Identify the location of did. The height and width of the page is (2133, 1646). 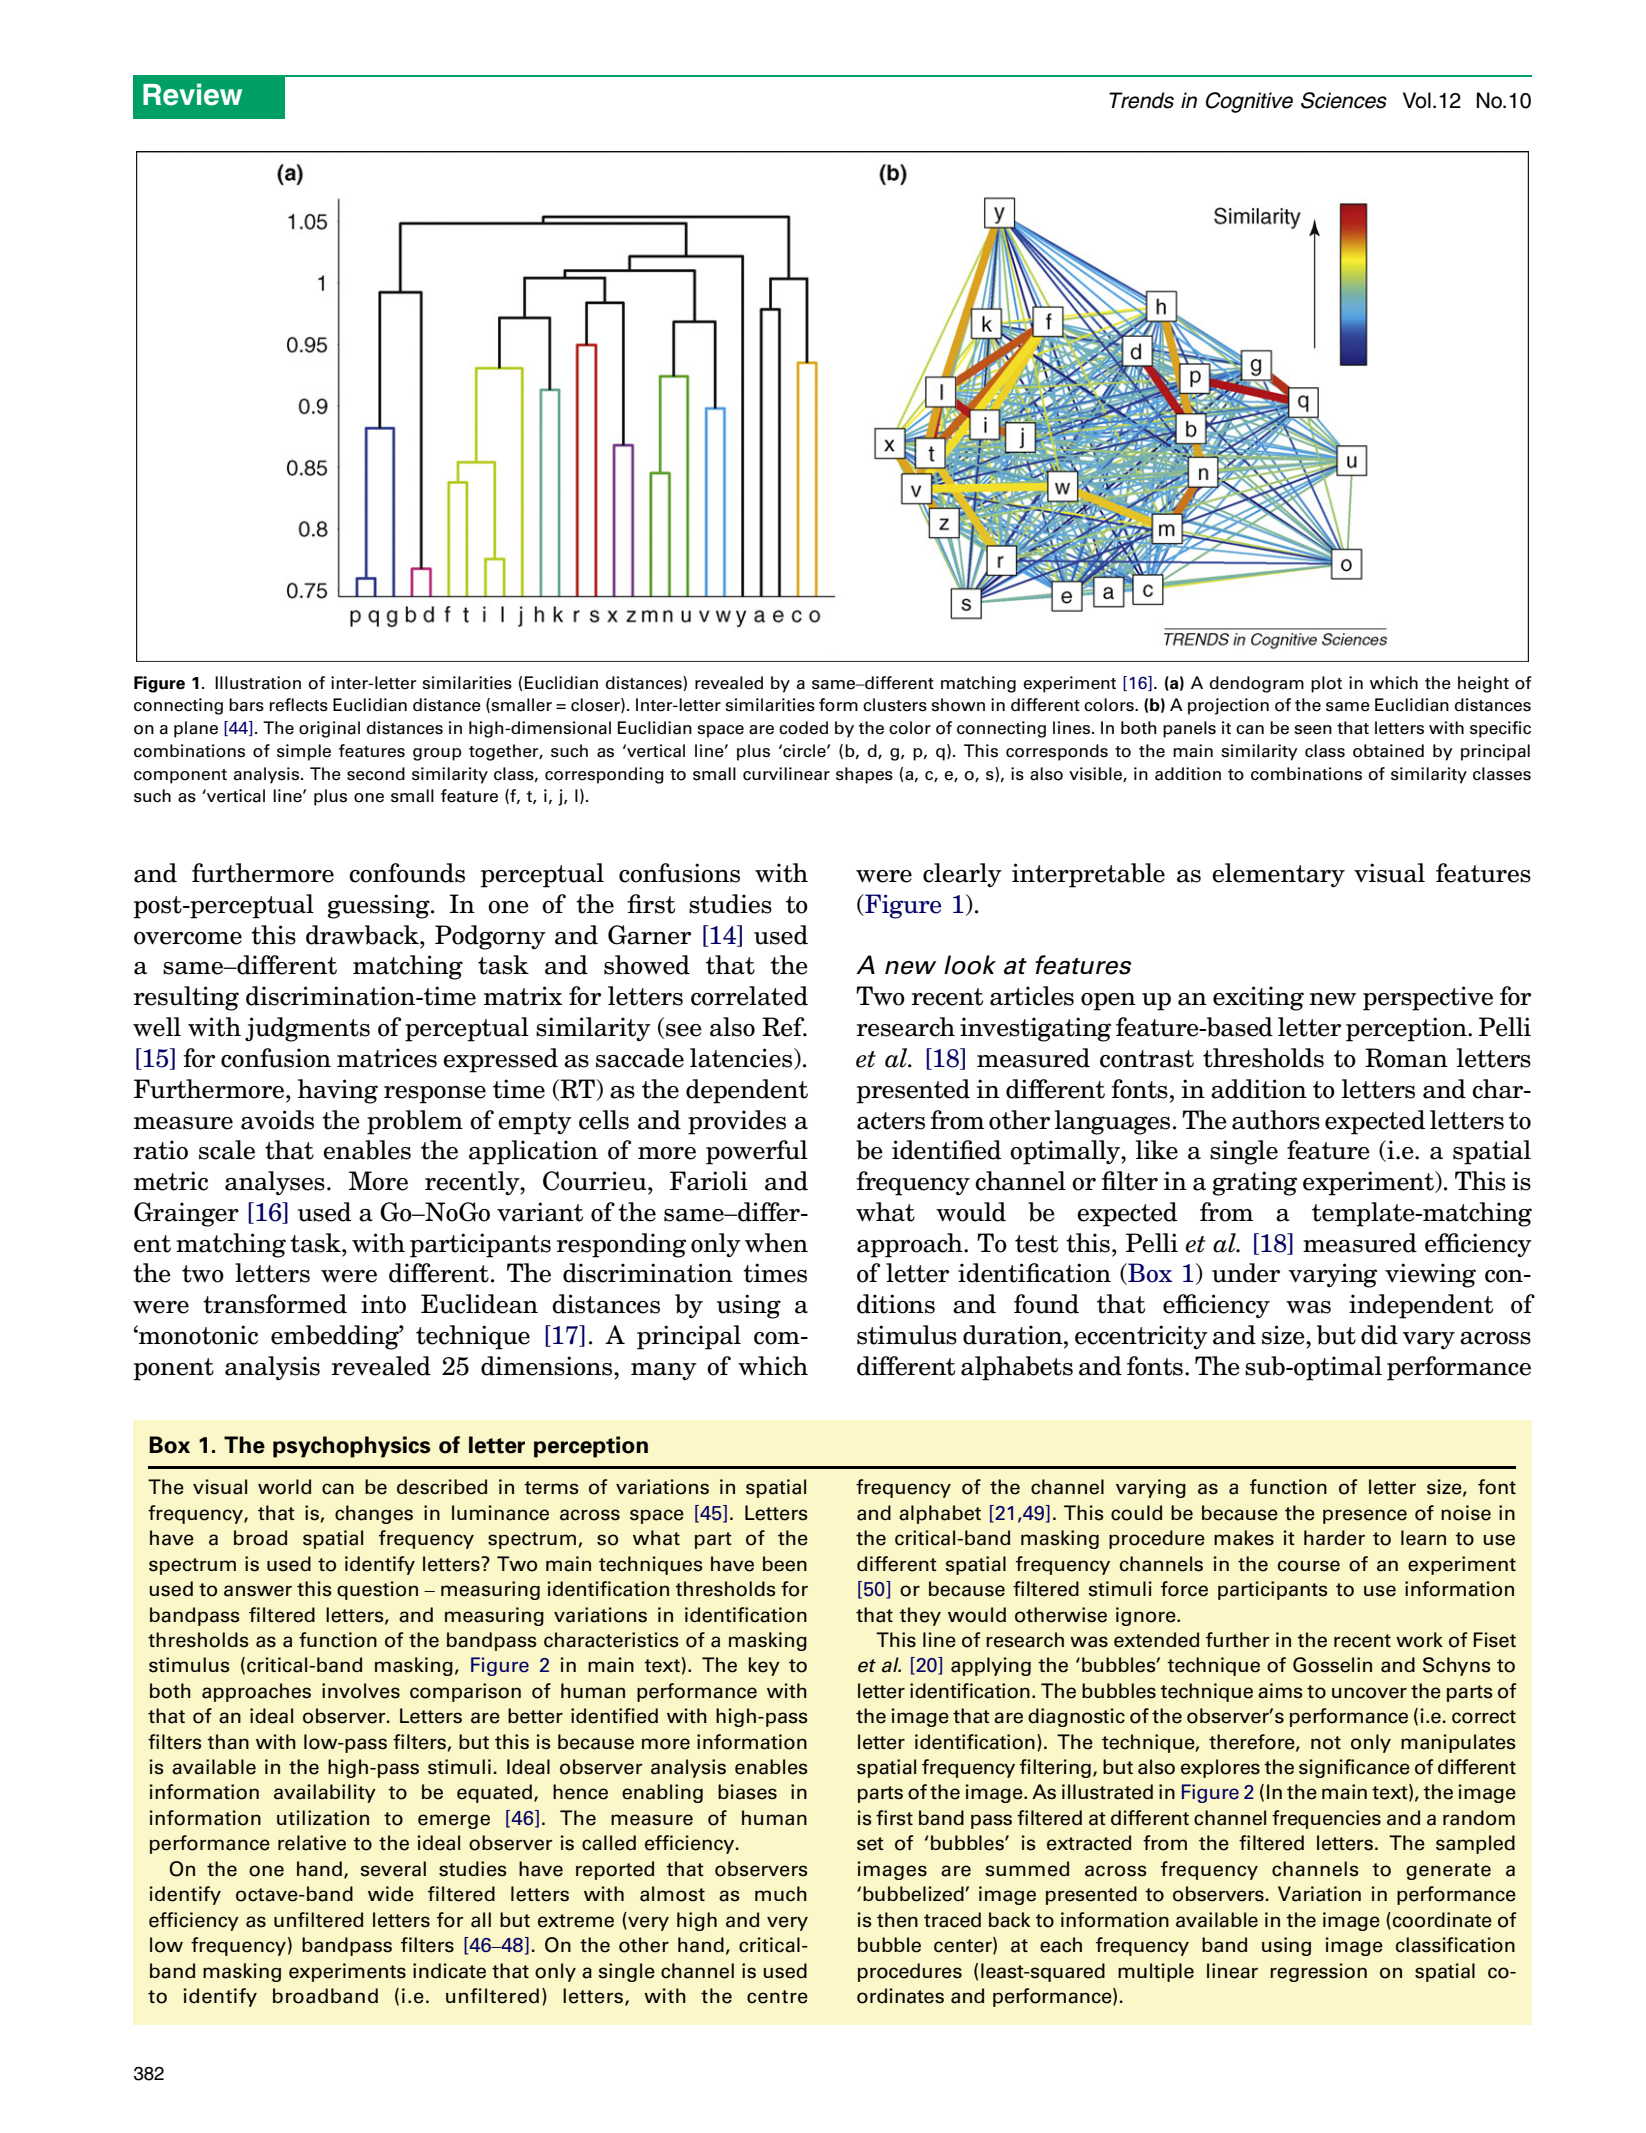
(1379, 1335).
